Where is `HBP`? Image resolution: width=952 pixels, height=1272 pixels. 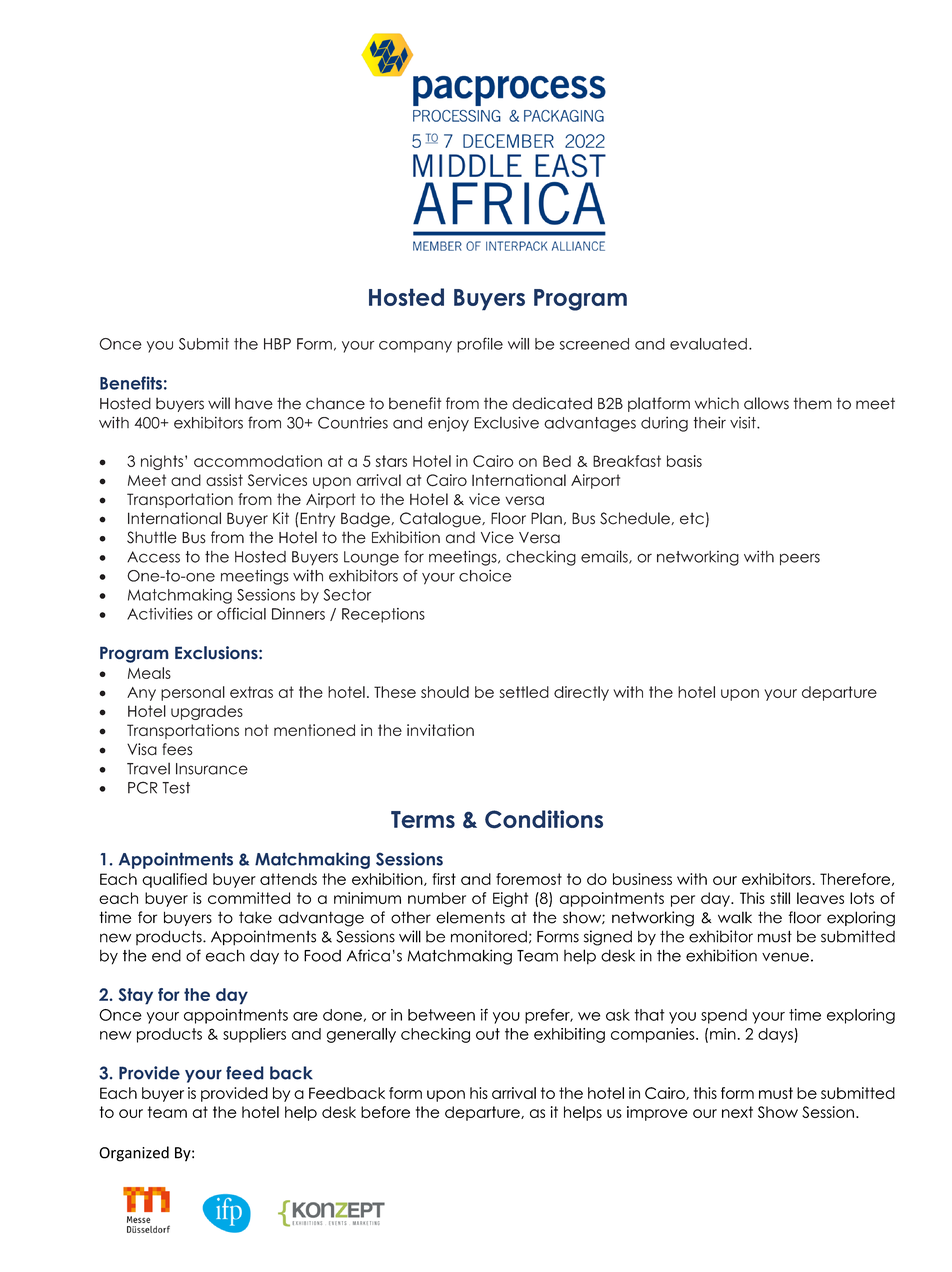
HBP is located at coordinates (277, 344).
